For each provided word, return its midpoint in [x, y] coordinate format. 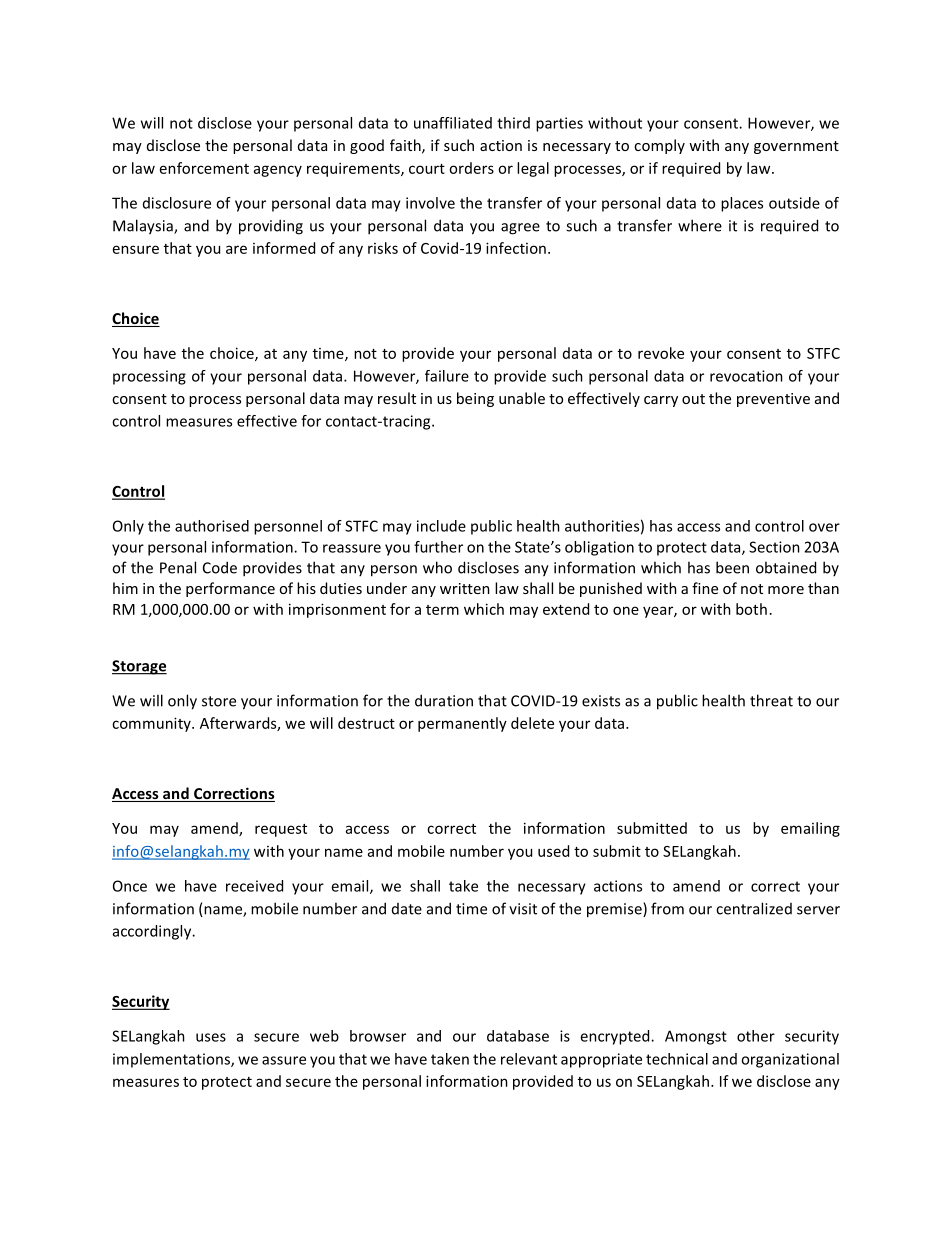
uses [211, 1037]
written [465, 588]
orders [471, 168]
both [751, 609]
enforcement [204, 168]
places [742, 204]
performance [230, 589]
